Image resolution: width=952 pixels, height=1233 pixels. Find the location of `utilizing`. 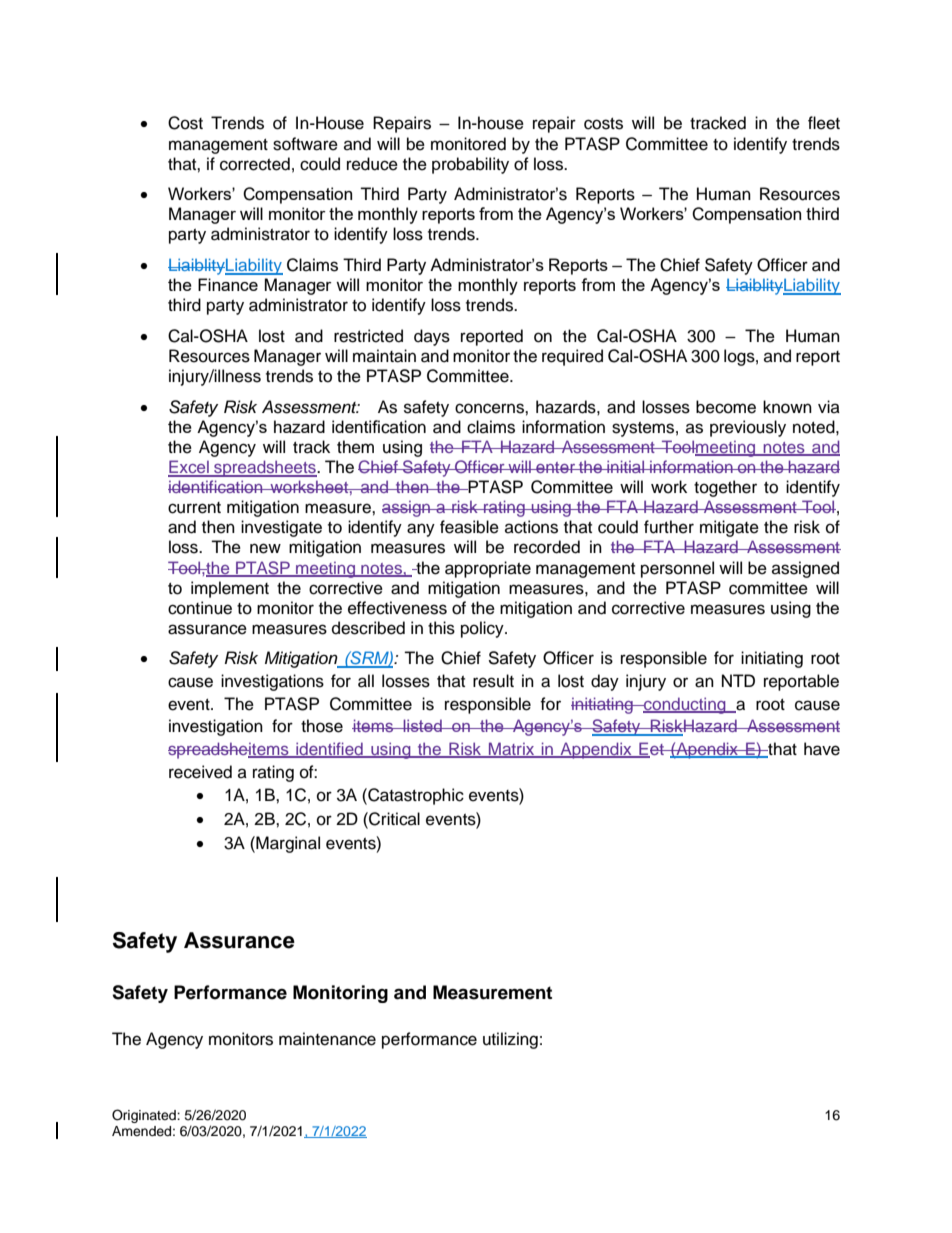

utilizing is located at coordinates (510, 1040).
